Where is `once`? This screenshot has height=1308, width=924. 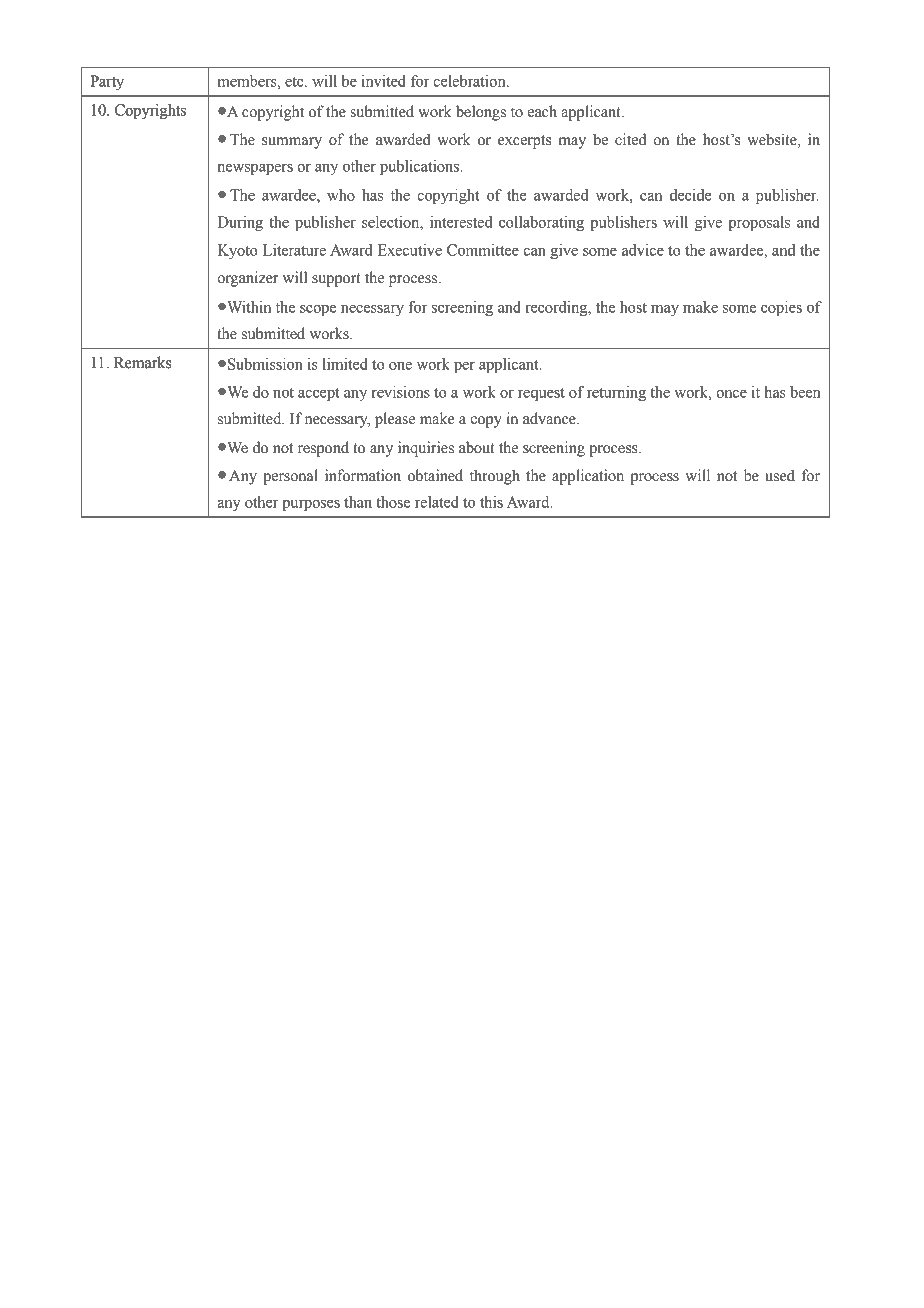
once is located at coordinates (731, 394).
